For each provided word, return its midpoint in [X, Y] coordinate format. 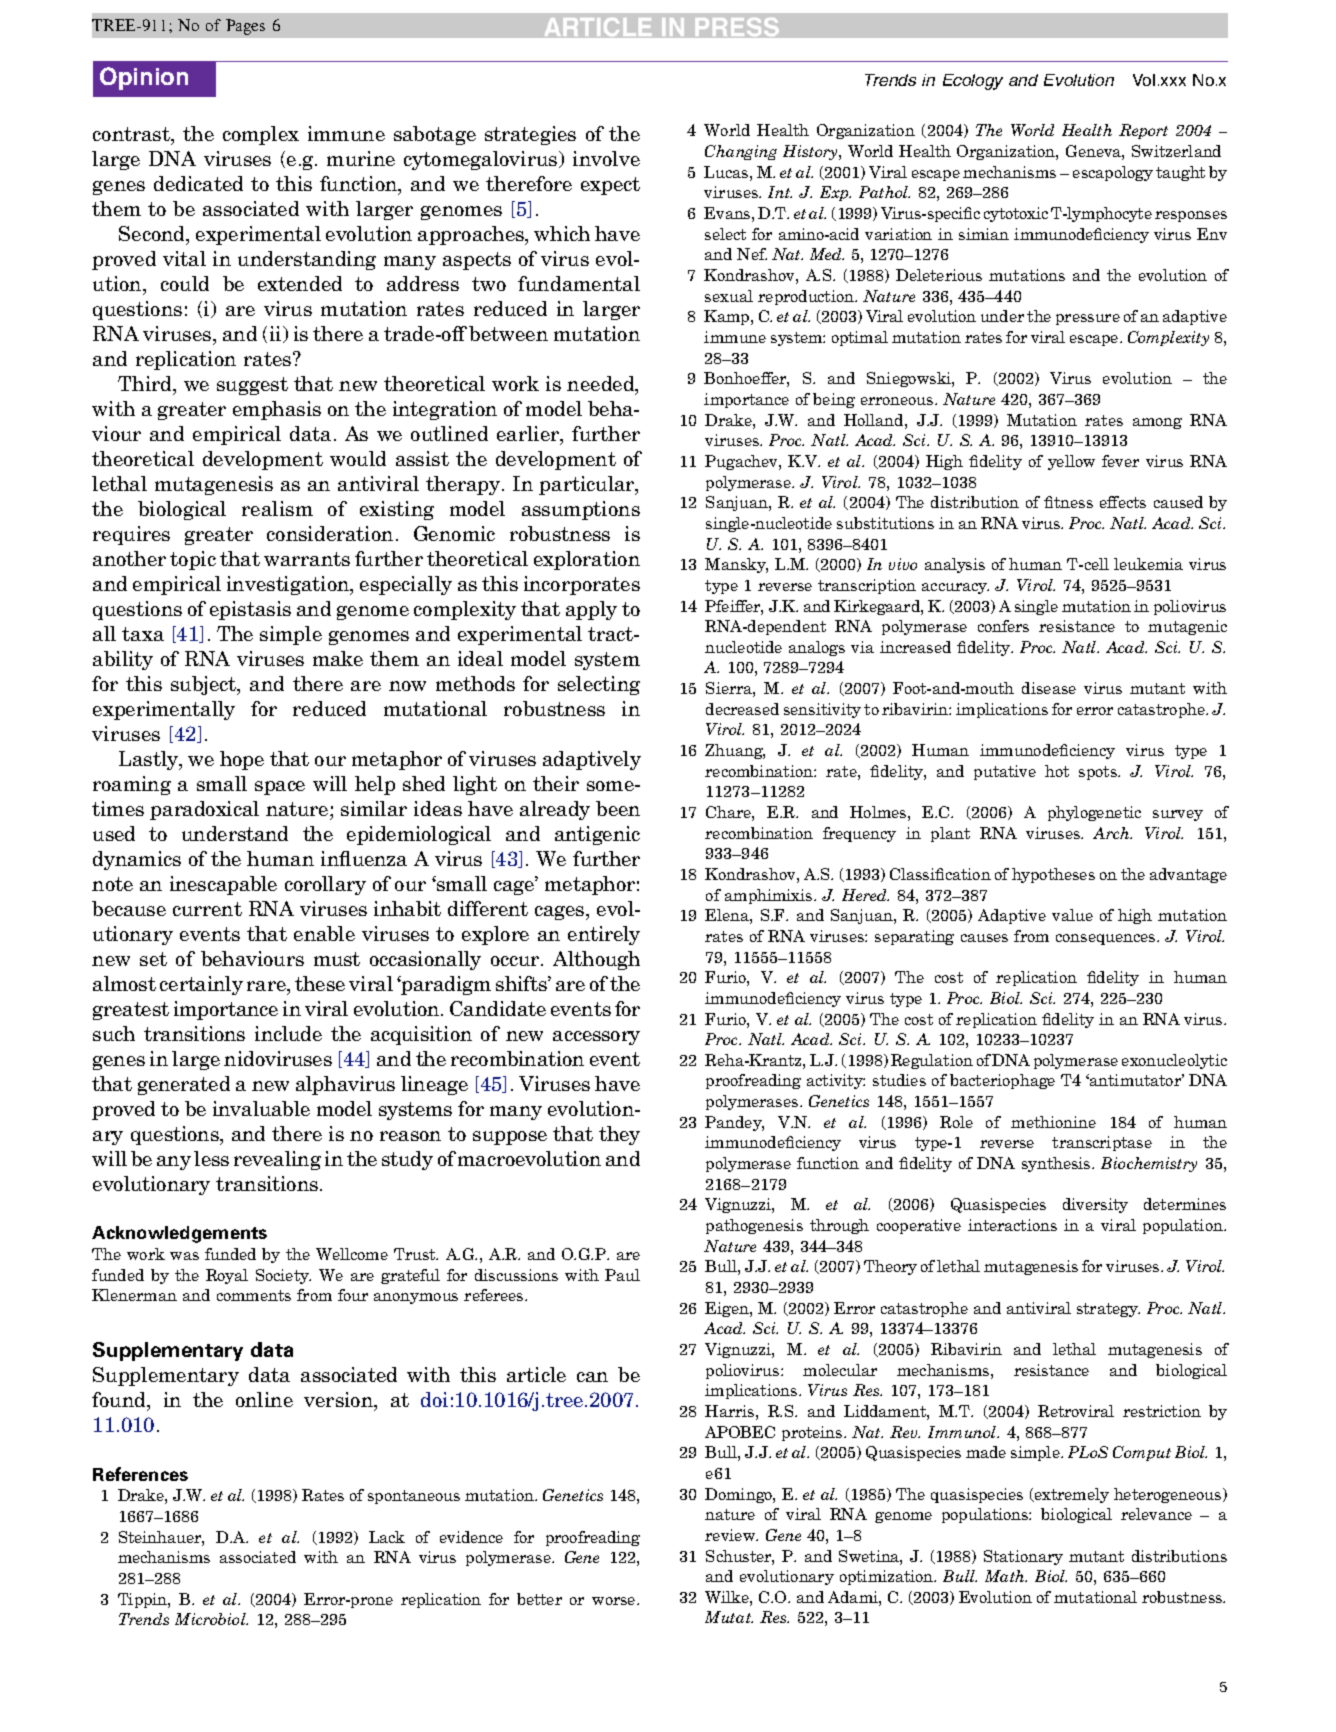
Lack [387, 1537]
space [280, 788]
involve [606, 158]
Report [1143, 131]
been [618, 808]
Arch [1112, 833]
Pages [245, 27]
